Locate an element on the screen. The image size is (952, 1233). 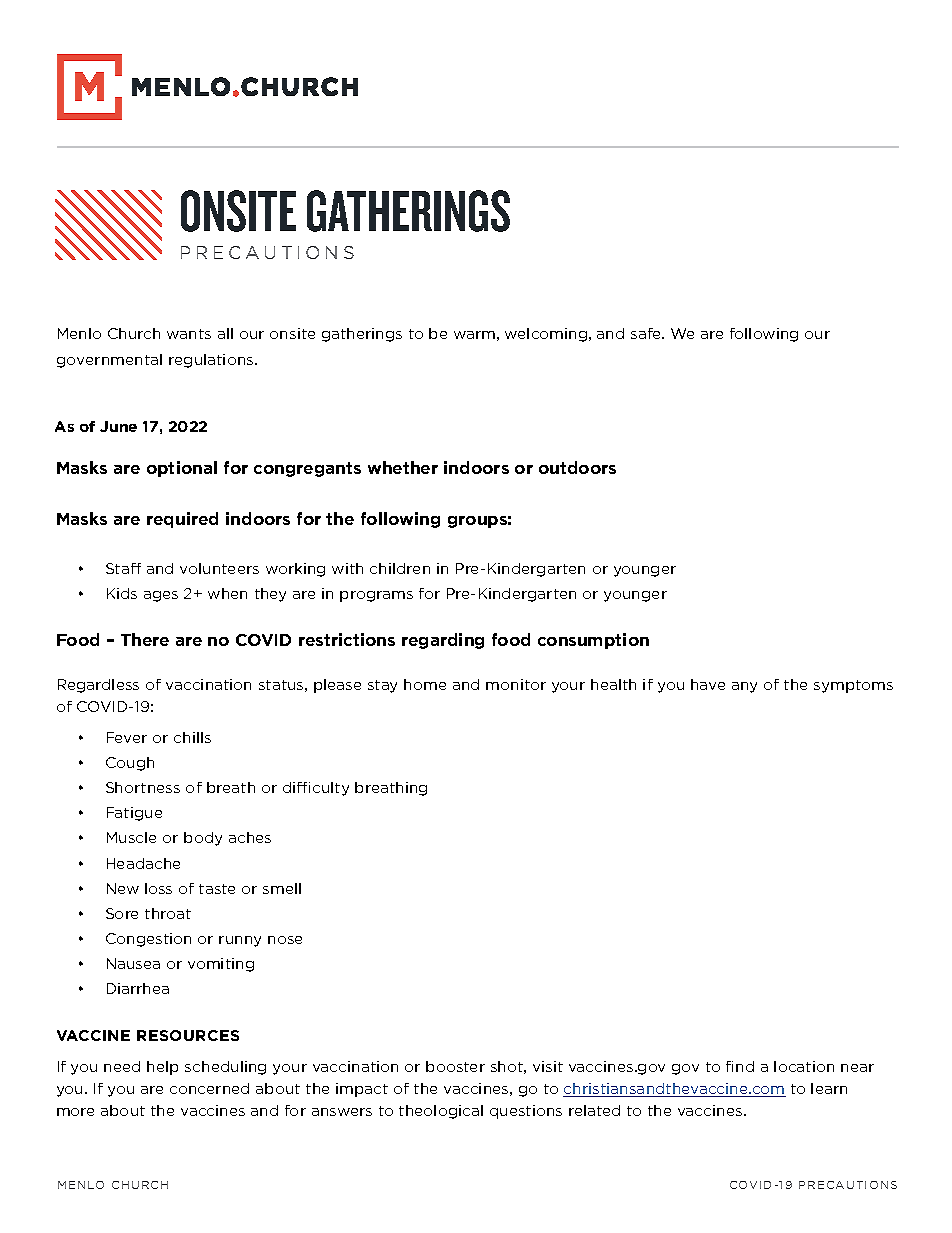
There is located at coordinates (145, 639).
